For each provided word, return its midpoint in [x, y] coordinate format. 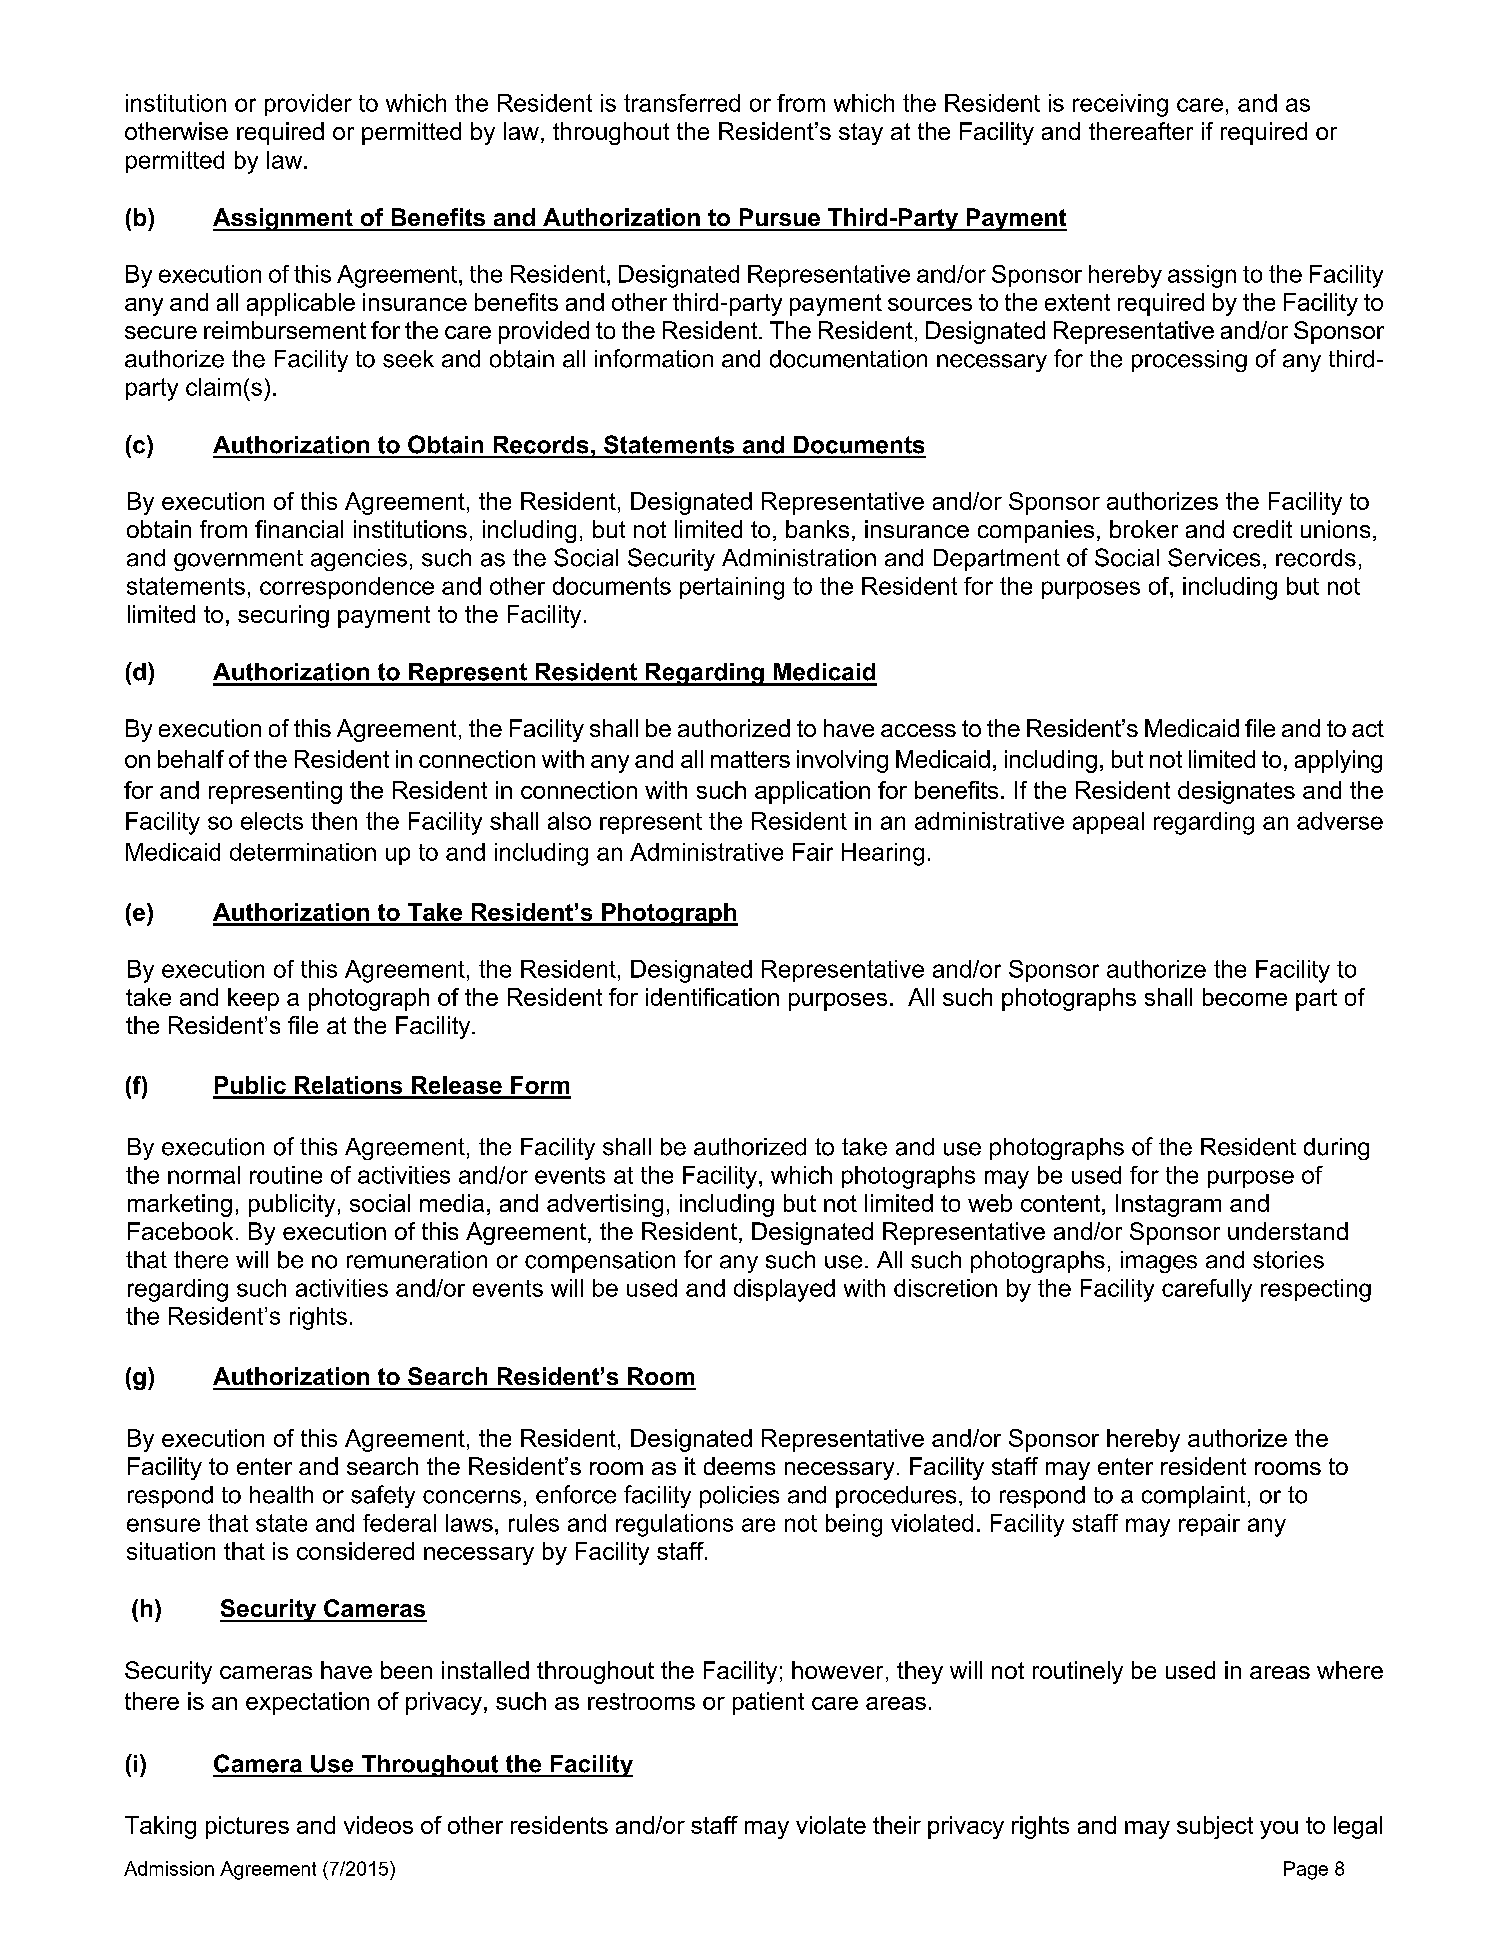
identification [712, 997]
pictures [247, 1827]
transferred [682, 103]
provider [308, 105]
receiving [1120, 105]
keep [253, 999]
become [1245, 997]
